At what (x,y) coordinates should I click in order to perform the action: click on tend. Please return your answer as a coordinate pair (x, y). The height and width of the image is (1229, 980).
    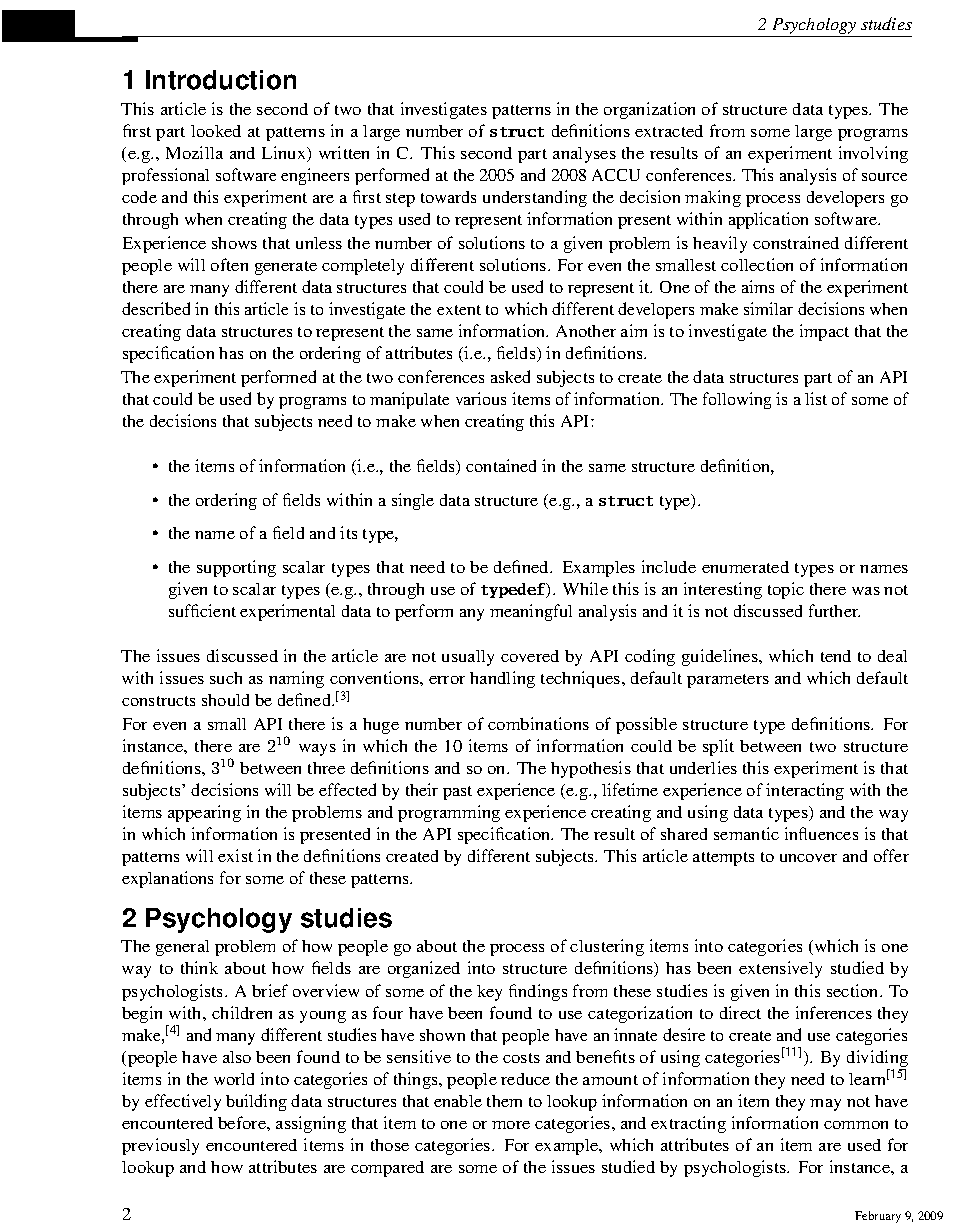
    Looking at the image, I should click on (836, 656).
